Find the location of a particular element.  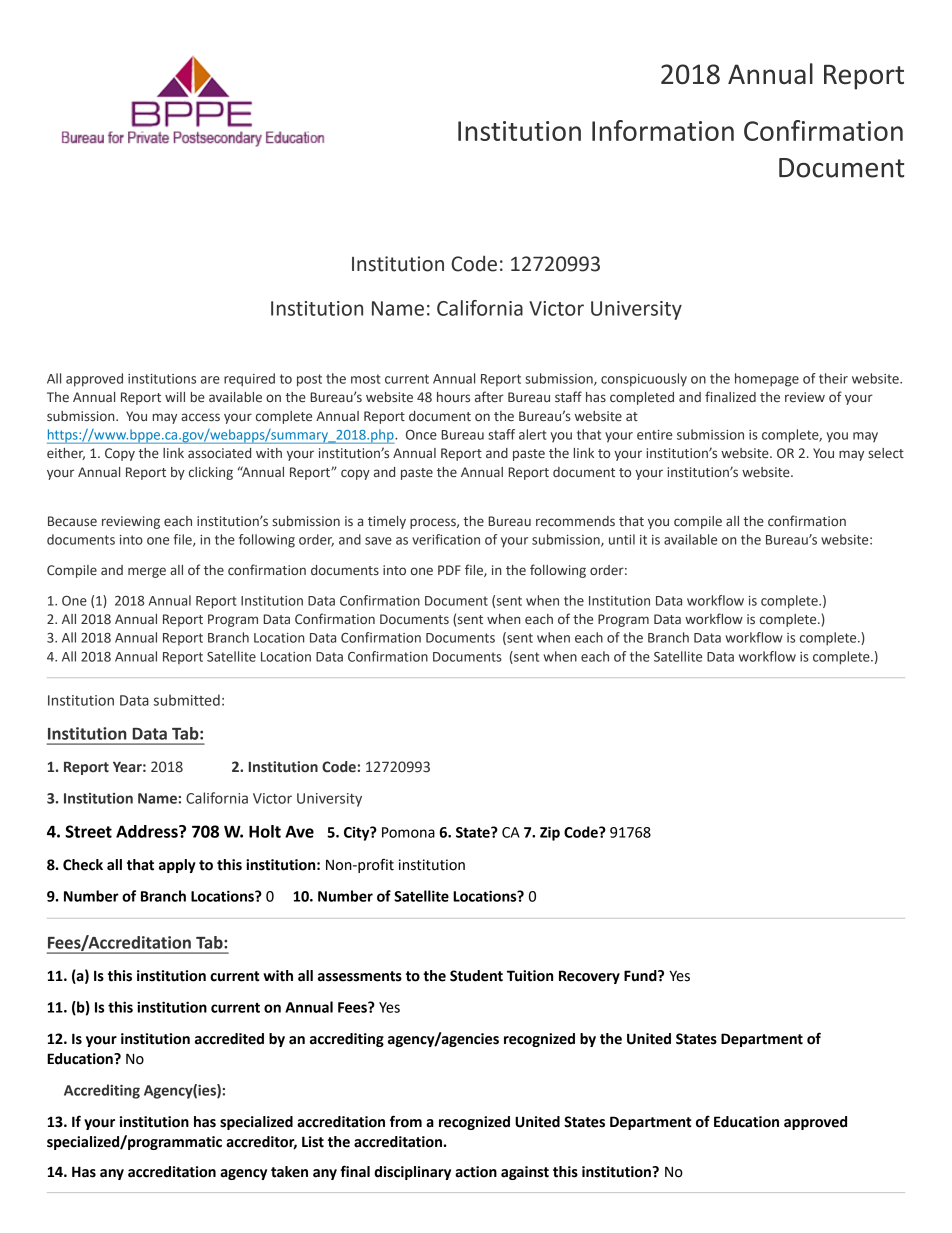

PDF is located at coordinates (449, 570).
